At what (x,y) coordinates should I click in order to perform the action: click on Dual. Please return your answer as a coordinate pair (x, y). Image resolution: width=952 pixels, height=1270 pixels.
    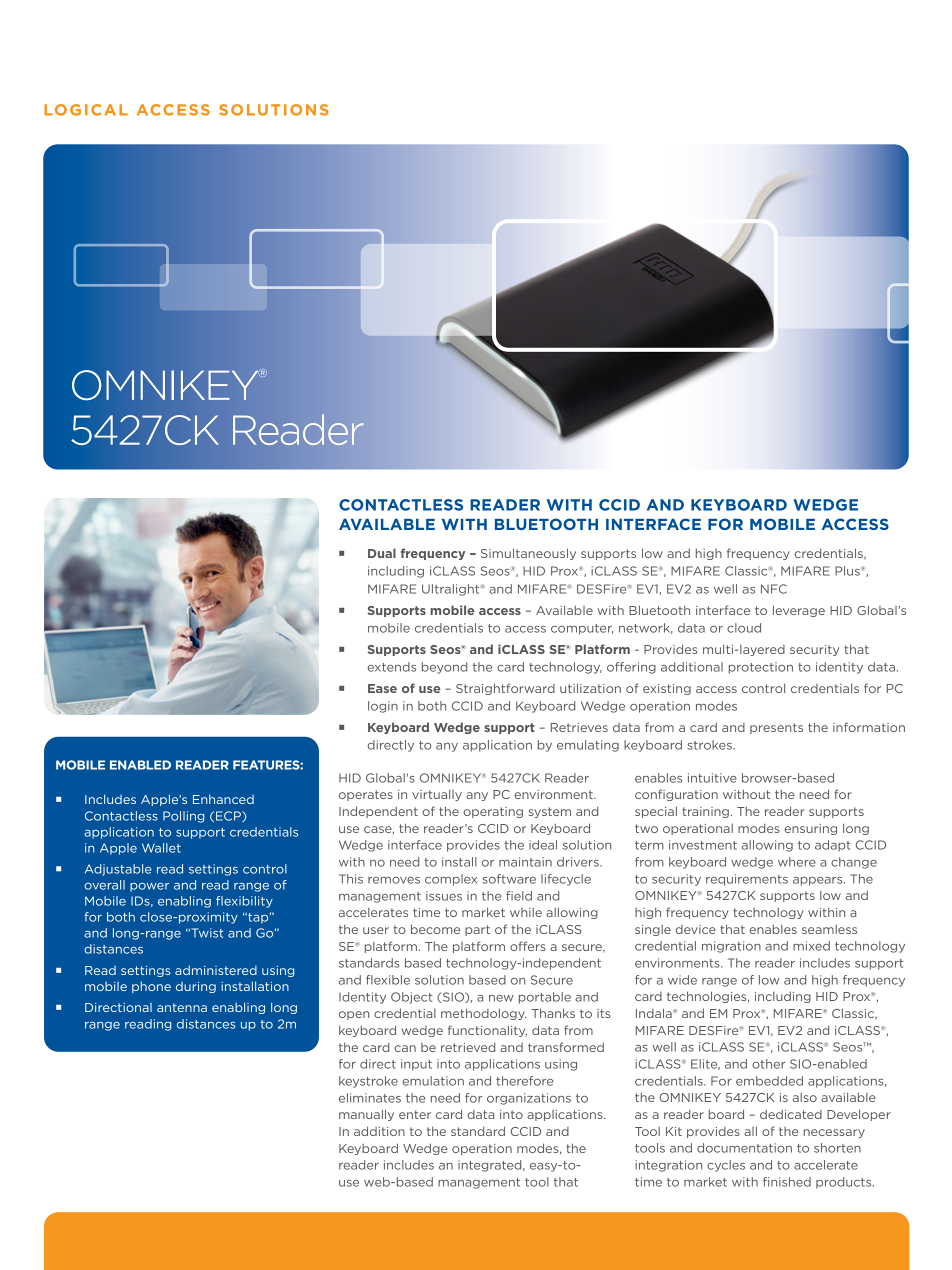
    Looking at the image, I should click on (382, 553).
